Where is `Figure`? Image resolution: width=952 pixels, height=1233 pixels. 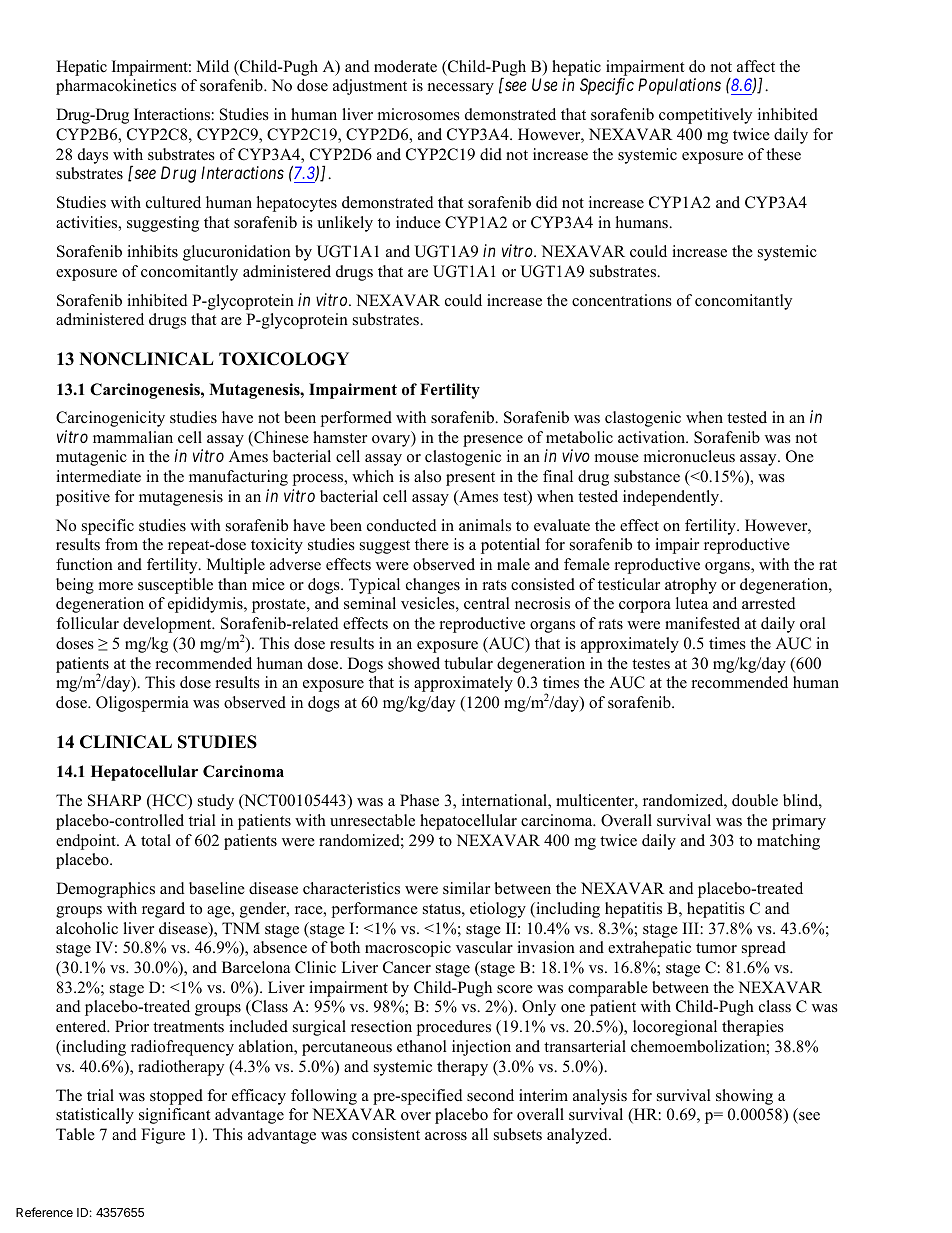 Figure is located at coordinates (163, 1136).
